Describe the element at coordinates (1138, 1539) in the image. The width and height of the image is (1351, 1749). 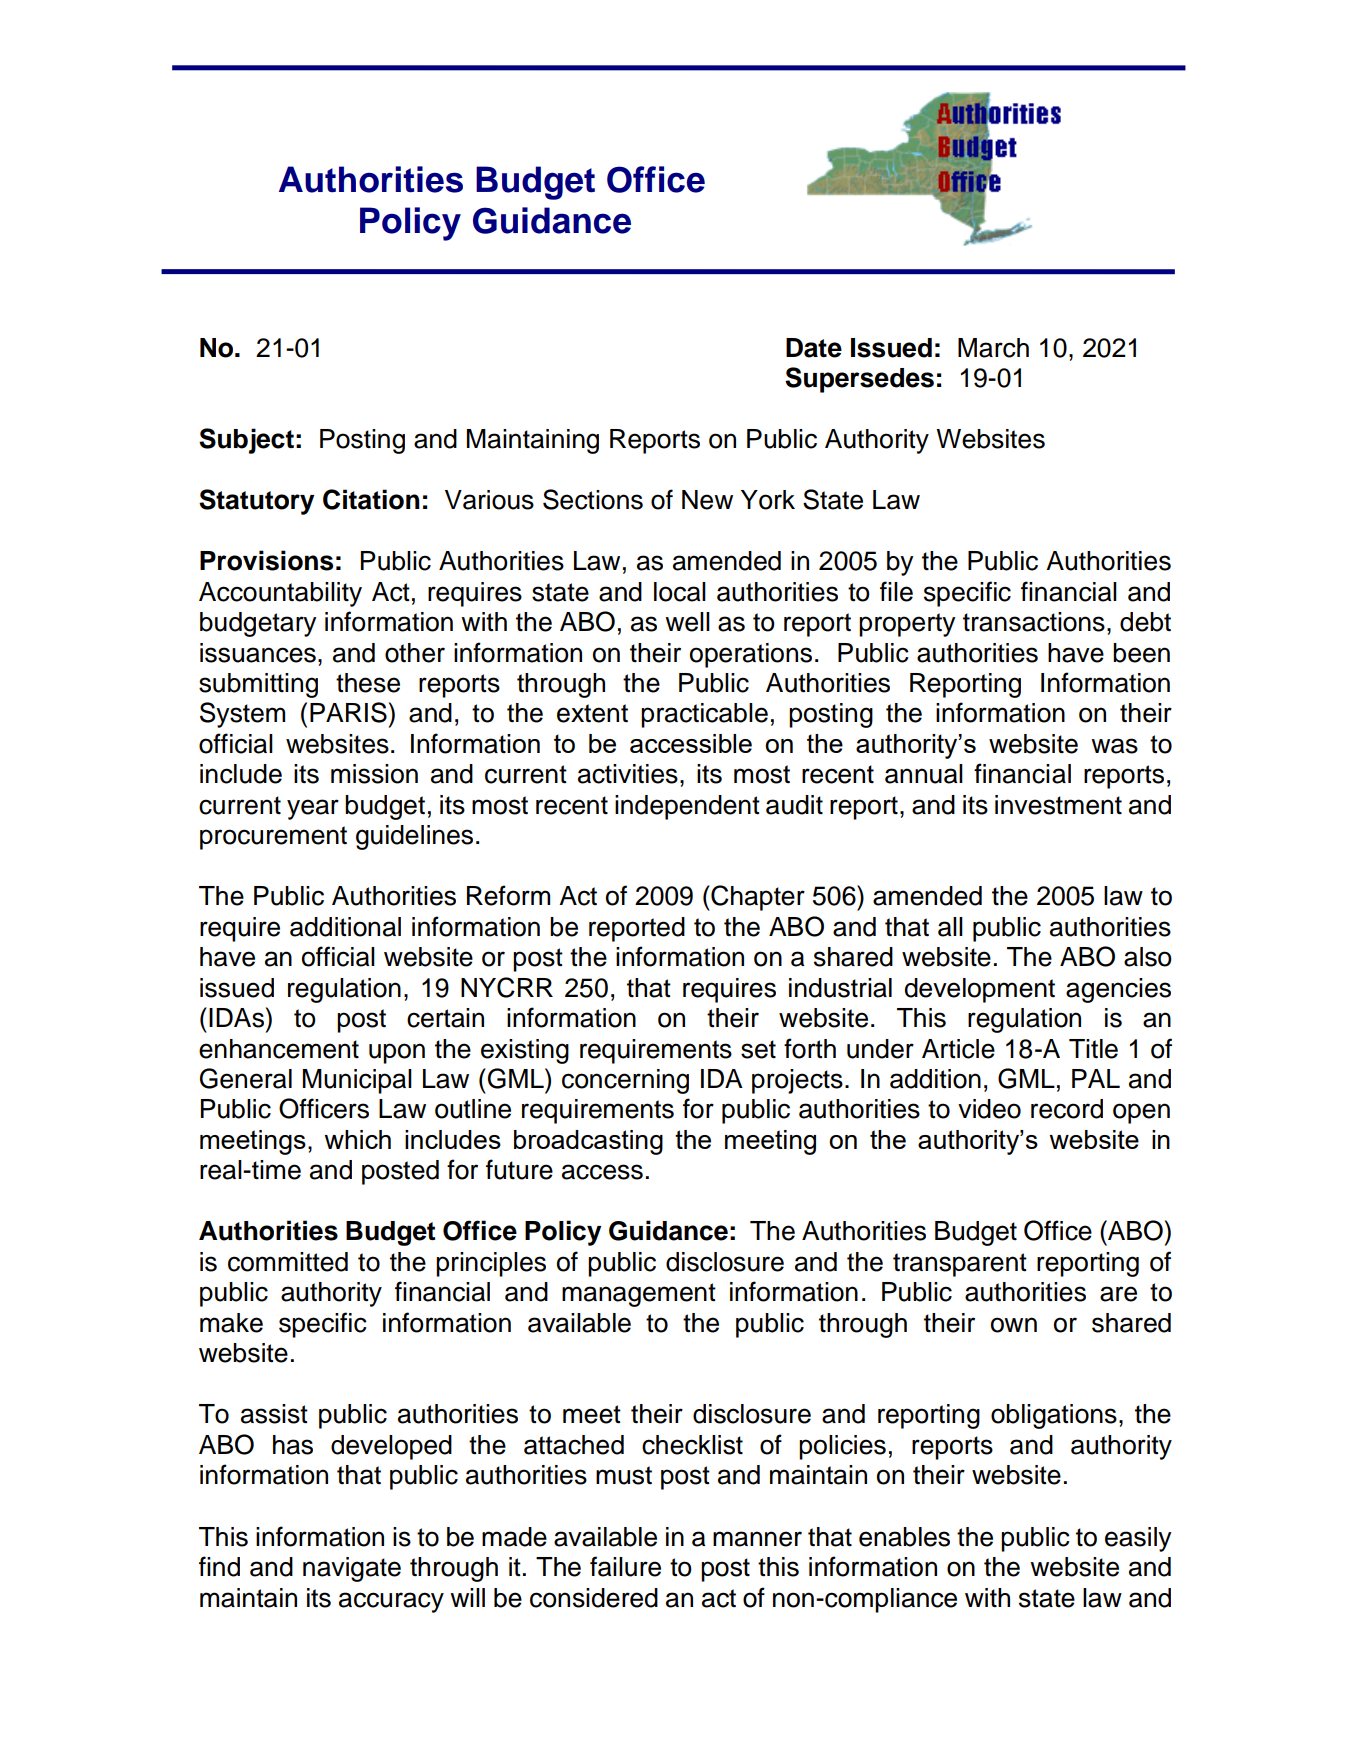
I see `easily` at that location.
